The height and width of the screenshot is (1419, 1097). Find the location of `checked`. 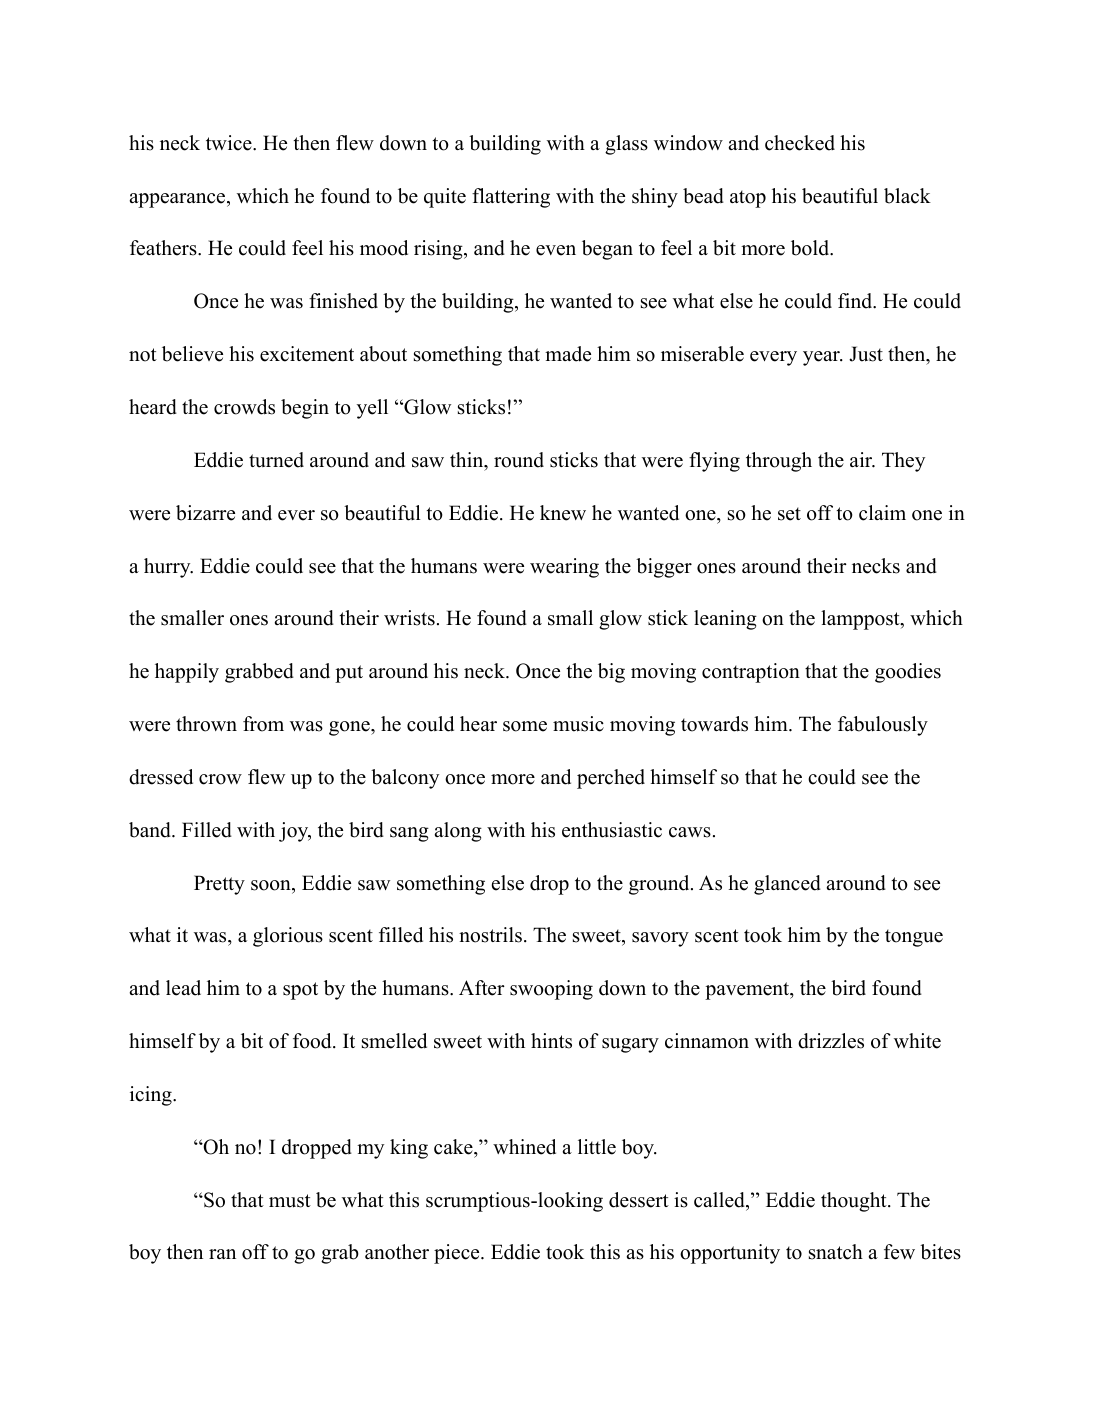

checked is located at coordinates (800, 143).
